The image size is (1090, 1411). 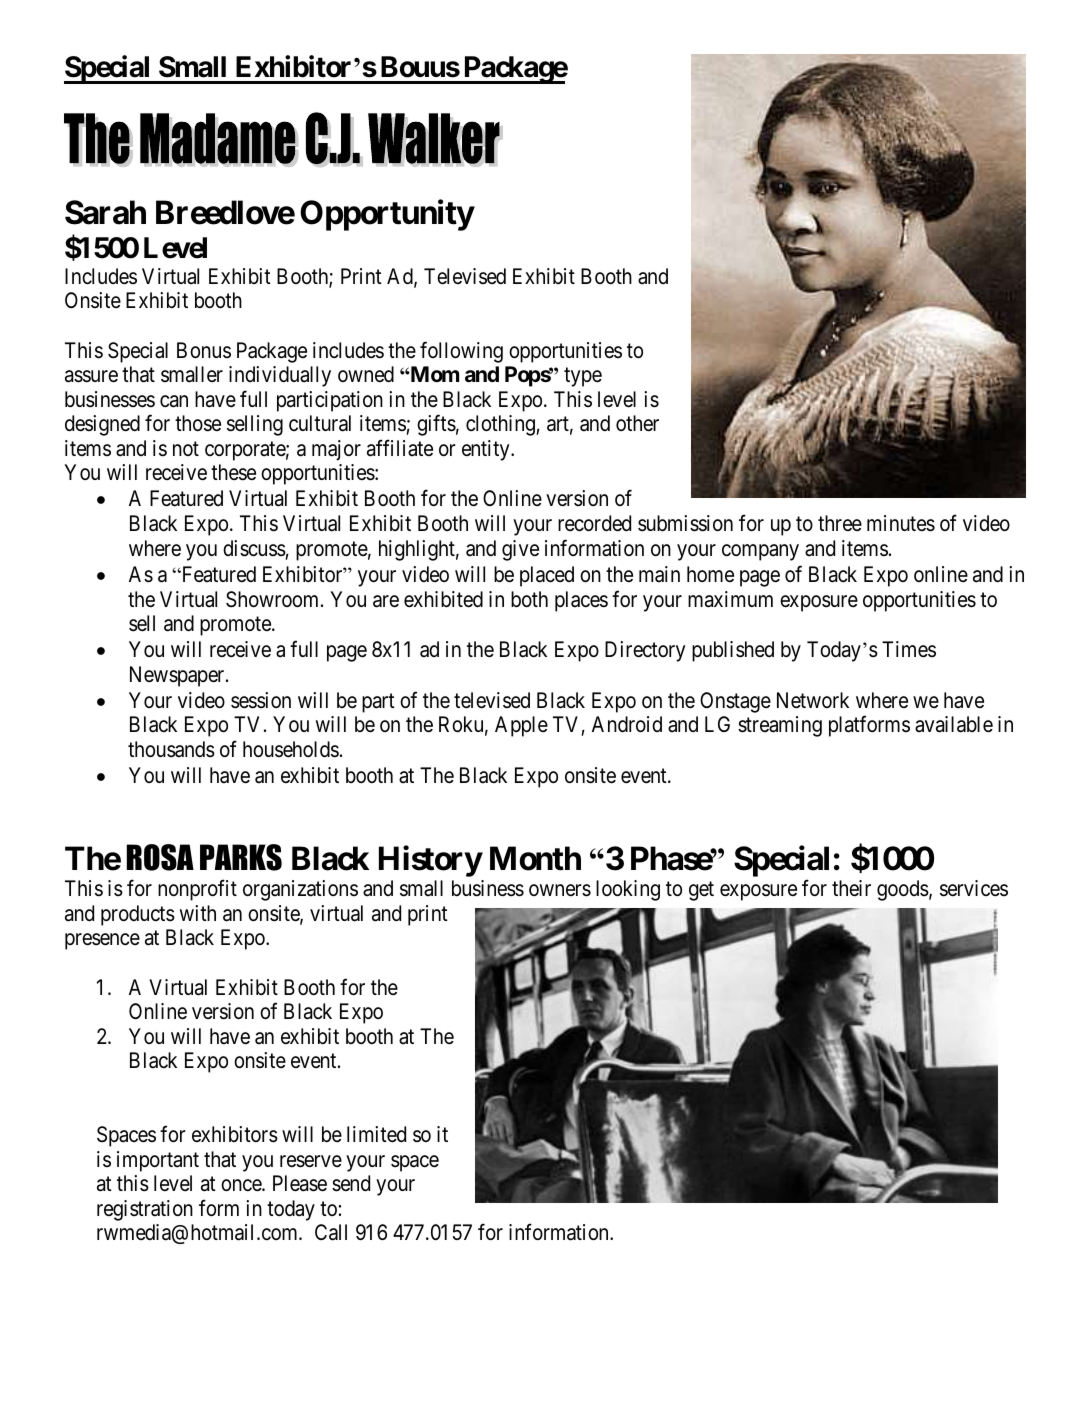 I want to click on give, so click(x=520, y=550).
